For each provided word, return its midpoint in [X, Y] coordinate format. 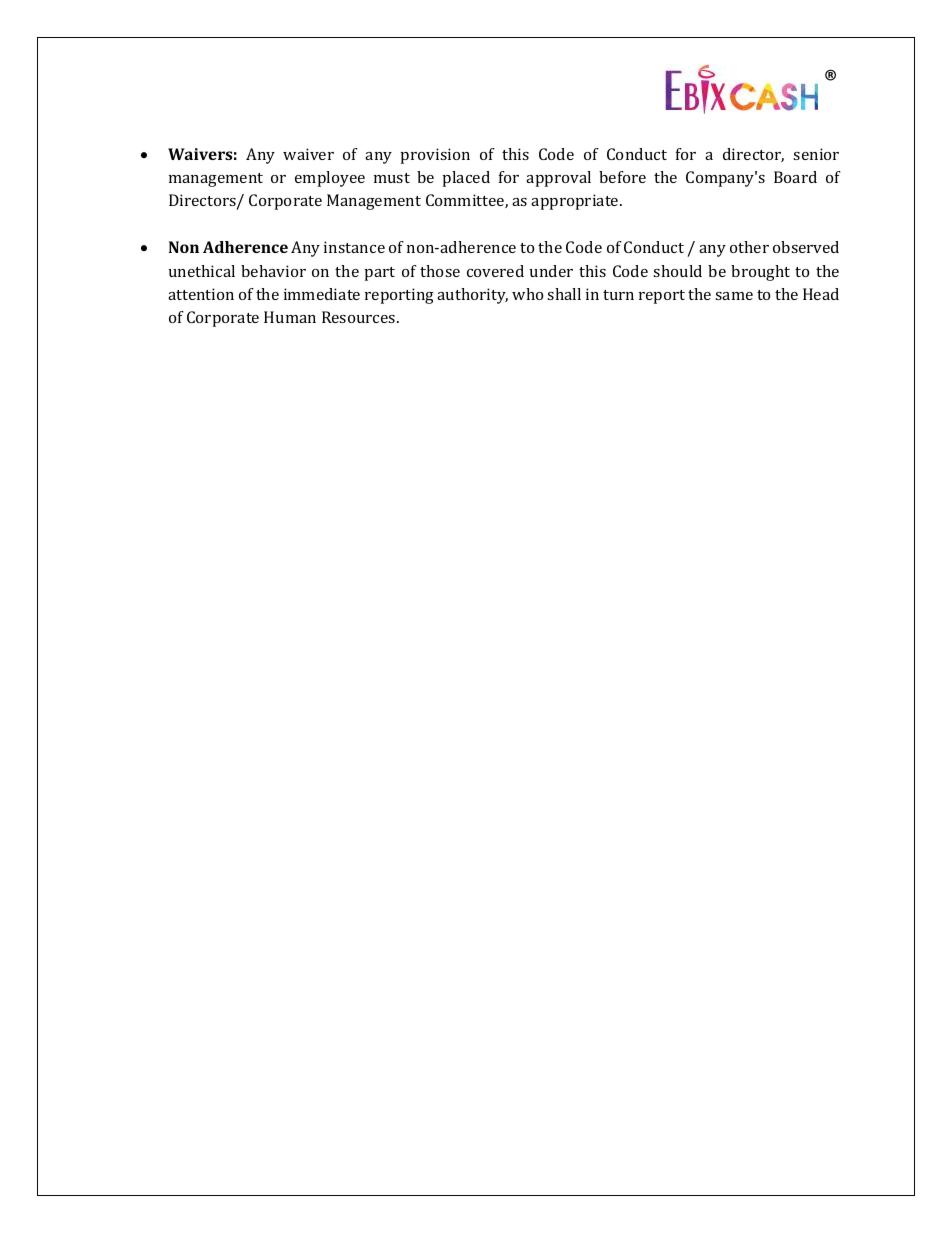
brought [760, 273]
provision [435, 156]
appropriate [576, 202]
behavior [273, 271]
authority [472, 296]
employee [330, 179]
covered [495, 271]
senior [816, 154]
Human [290, 317]
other [749, 247]
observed [806, 247]
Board [795, 177]
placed [466, 179]
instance [354, 247]
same [734, 296]
